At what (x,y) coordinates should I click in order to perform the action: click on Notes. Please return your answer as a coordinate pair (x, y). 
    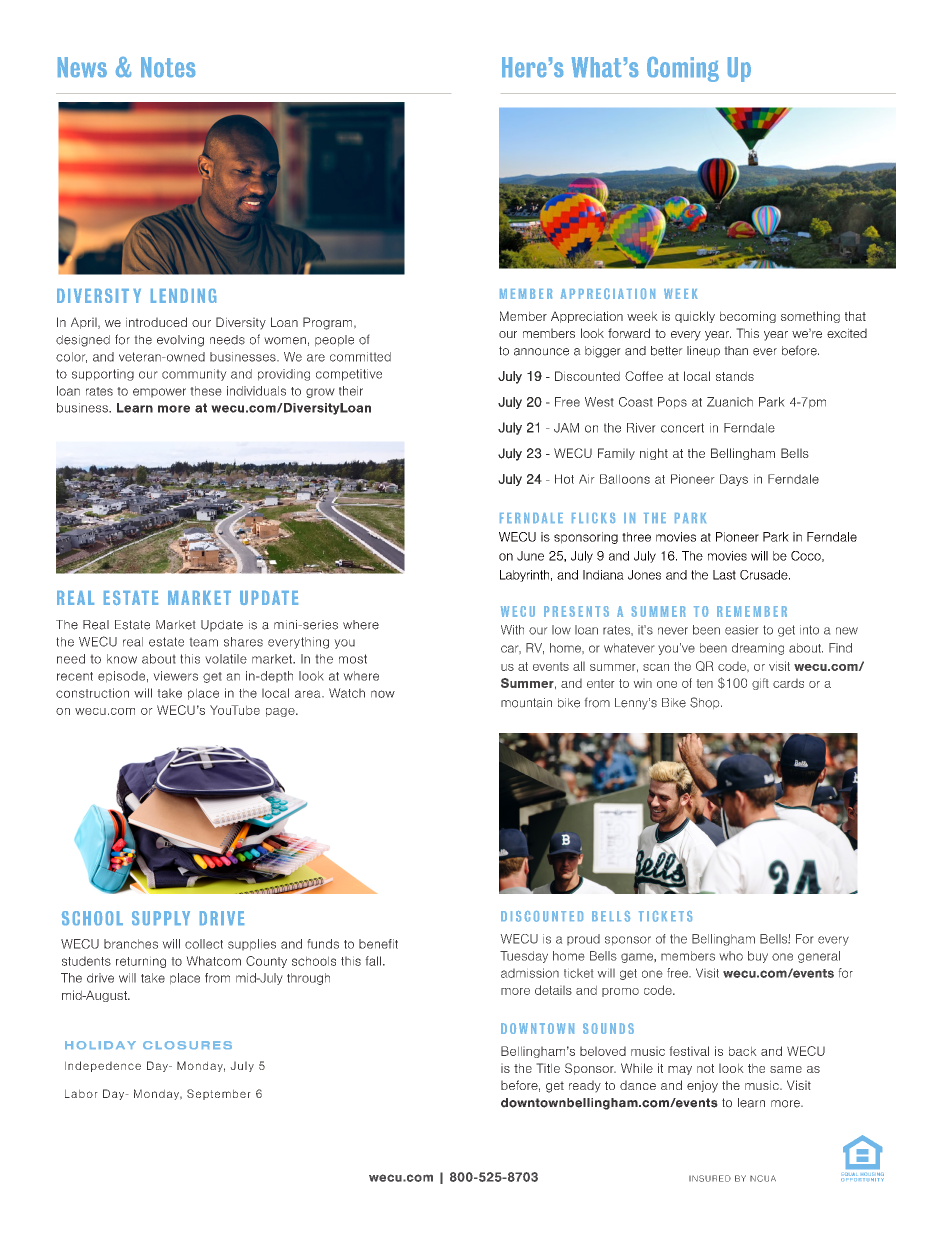
    Looking at the image, I should click on (168, 67).
